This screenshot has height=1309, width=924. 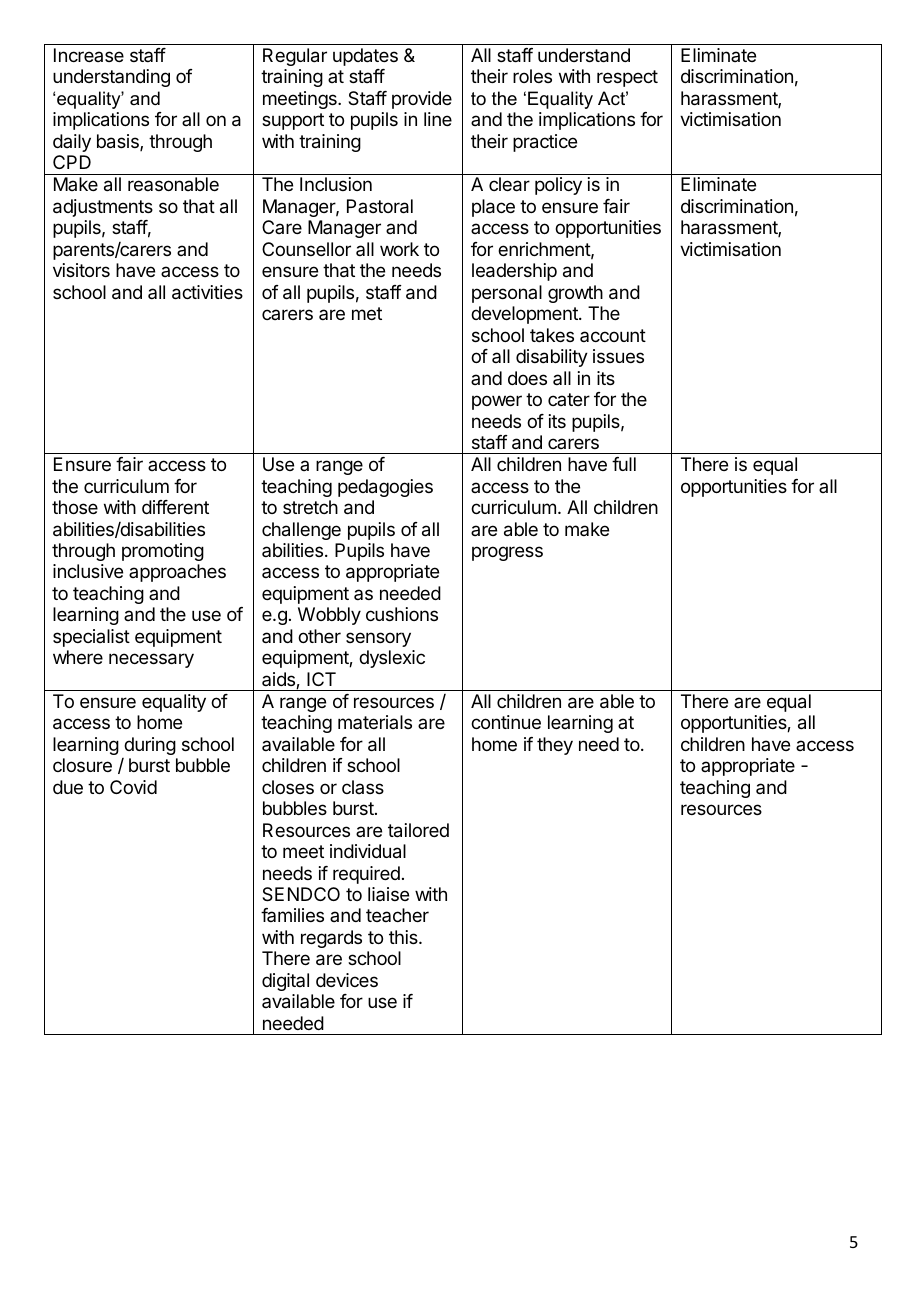 What do you see at coordinates (310, 507) in the screenshot?
I see `stretch` at bounding box center [310, 507].
